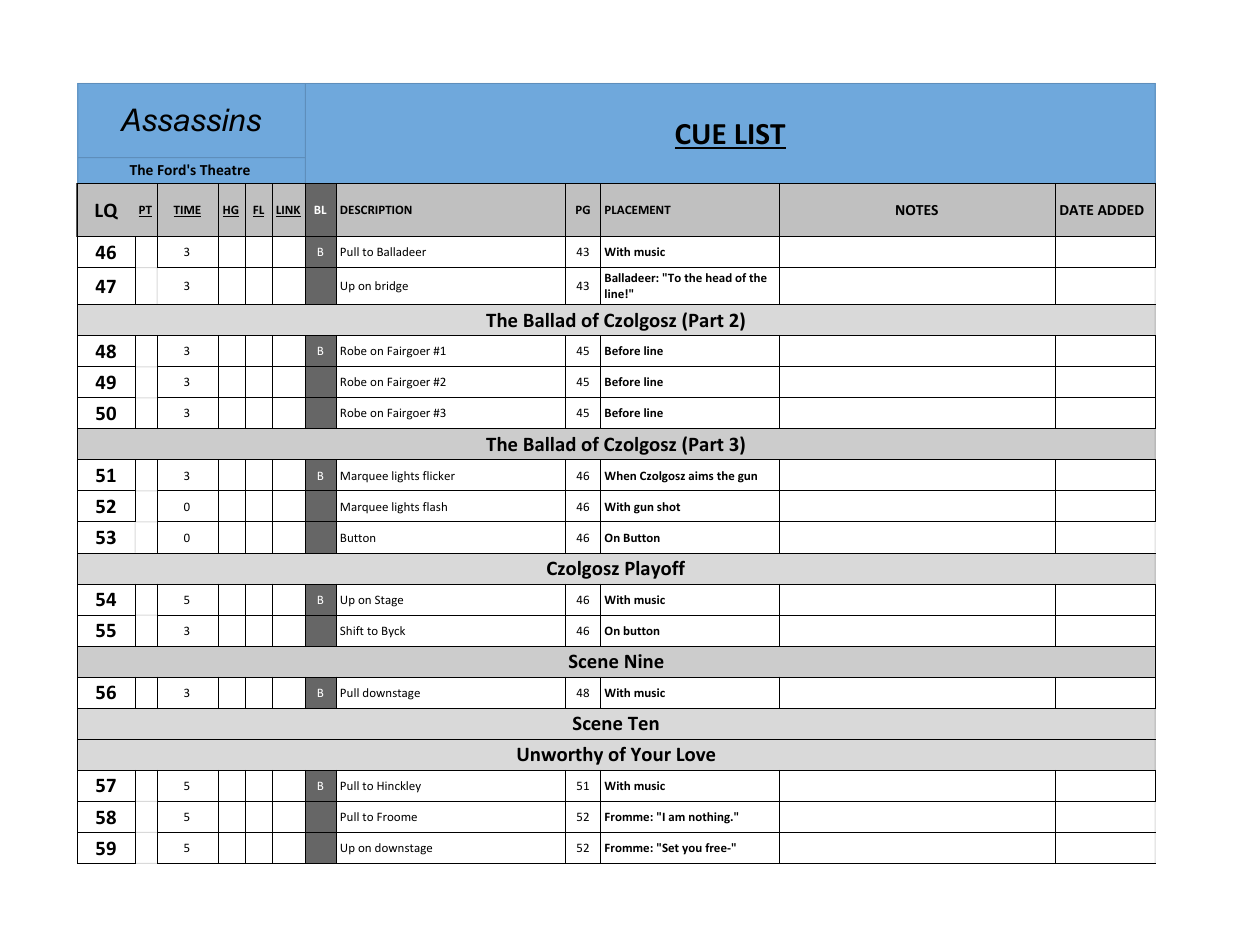 This screenshot has height=952, width=1233. I want to click on aims, so click(701, 475).
